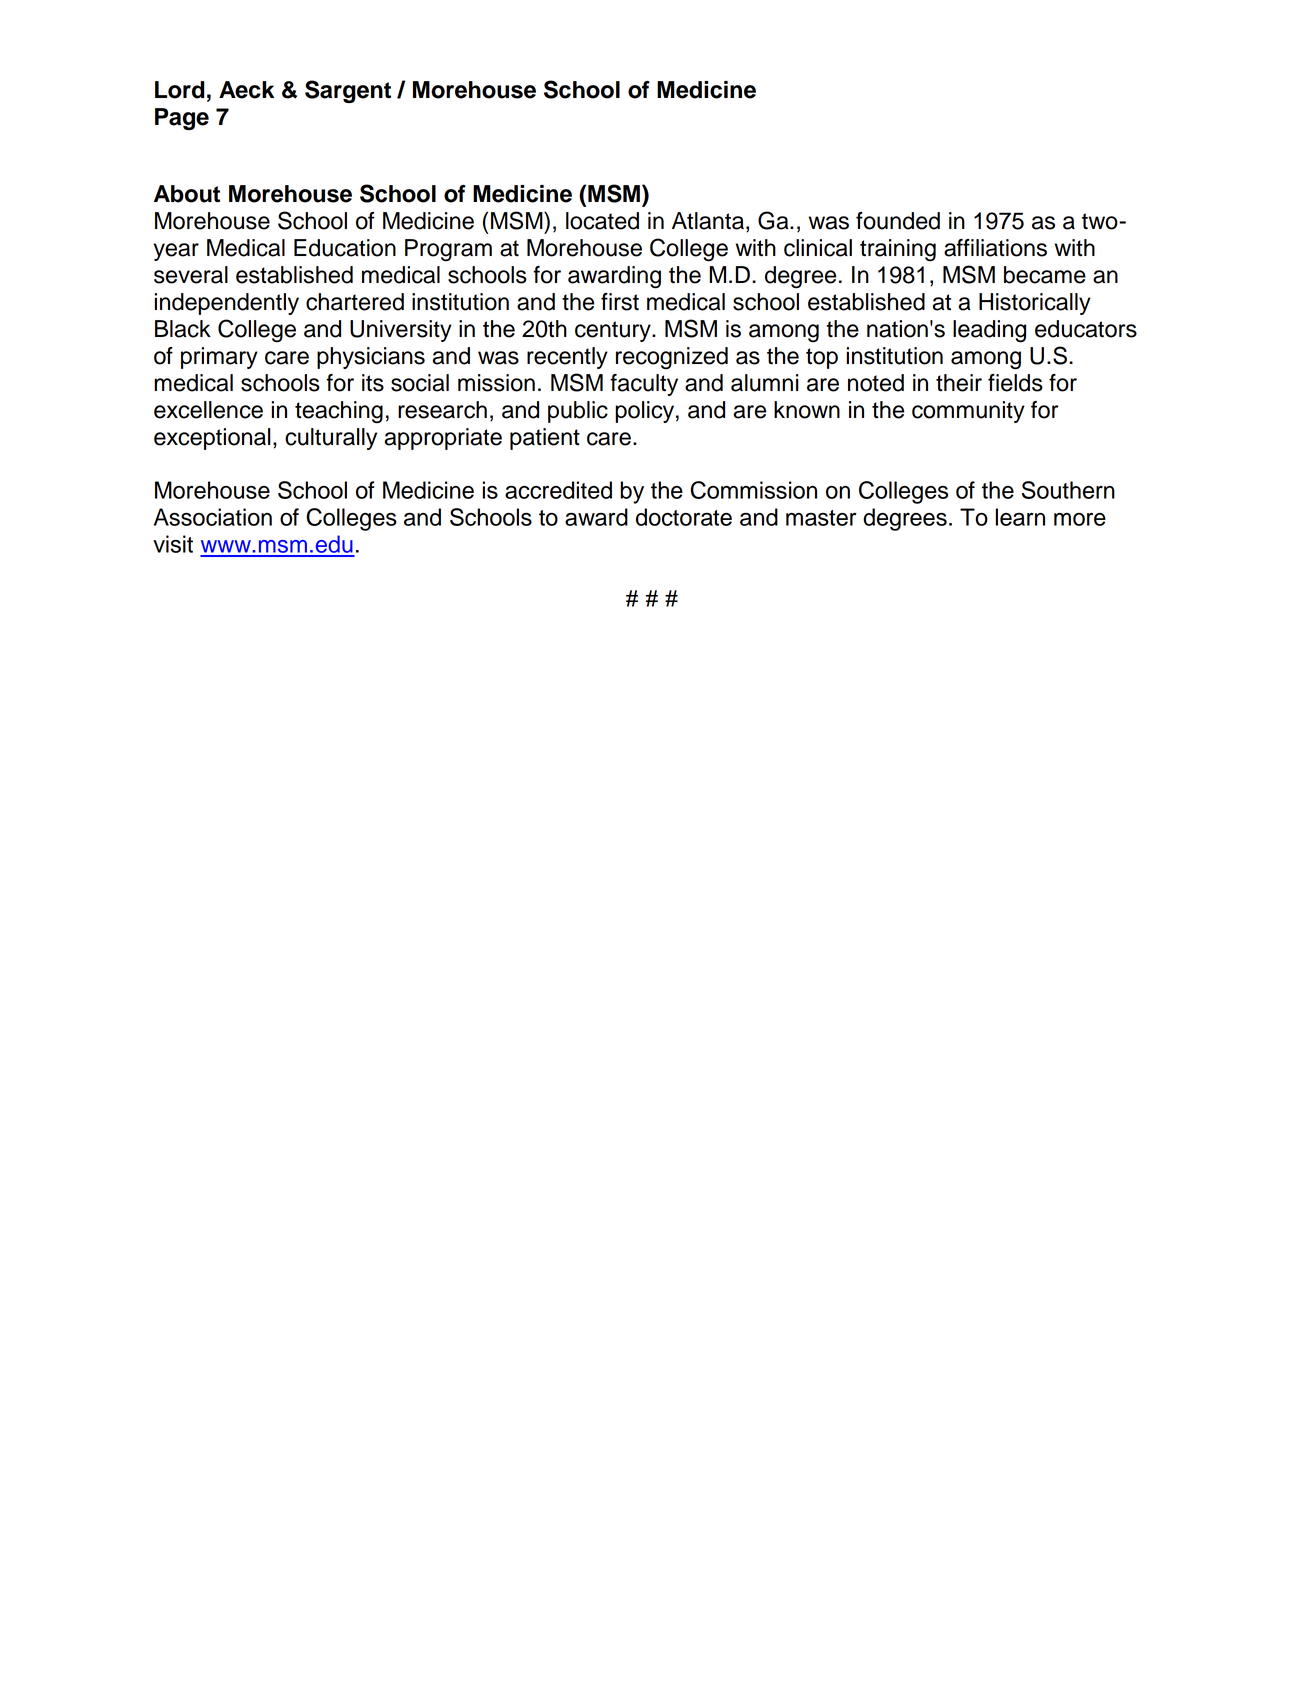 This screenshot has width=1304, height=1688. I want to click on located, so click(602, 221).
